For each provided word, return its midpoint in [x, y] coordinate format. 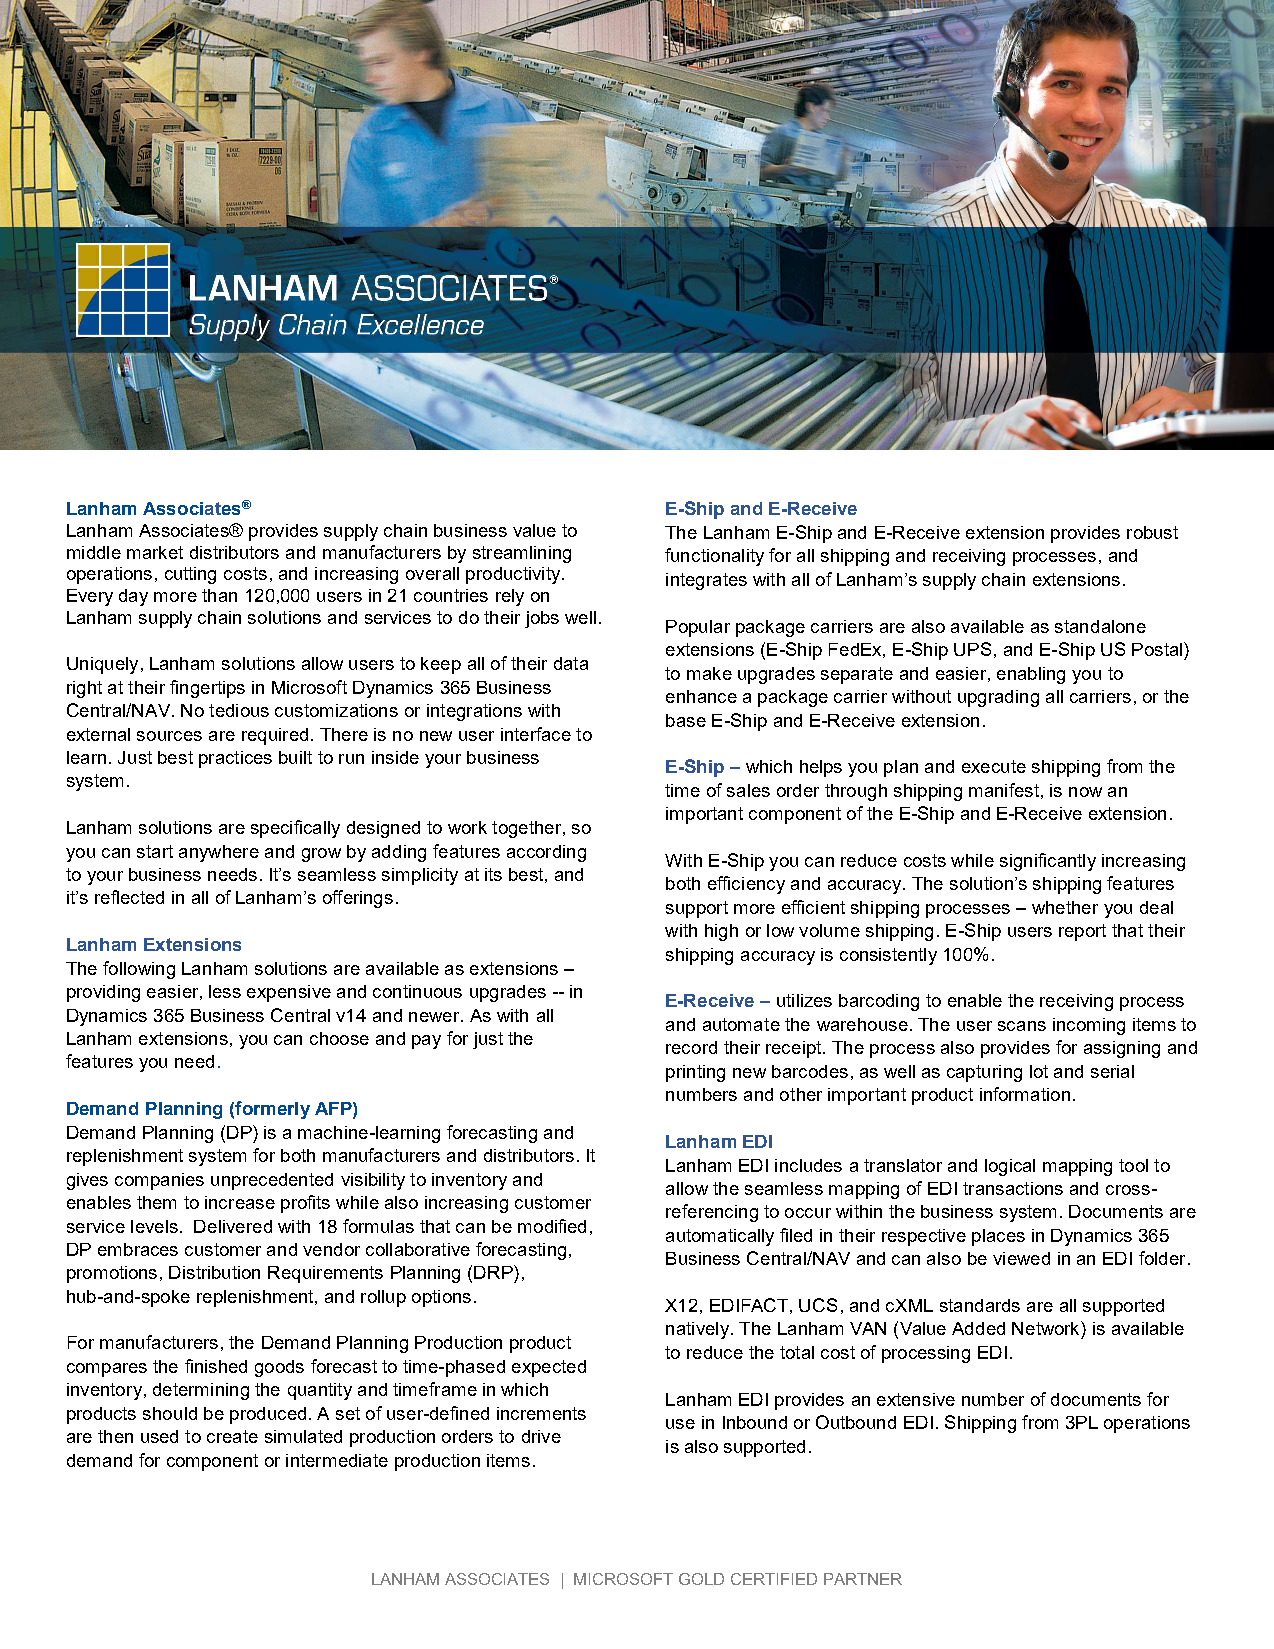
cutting [190, 575]
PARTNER [863, 1579]
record [691, 1047]
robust [1152, 532]
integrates [706, 581]
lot [1039, 1071]
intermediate [337, 1460]
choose [339, 1038]
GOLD [701, 1579]
